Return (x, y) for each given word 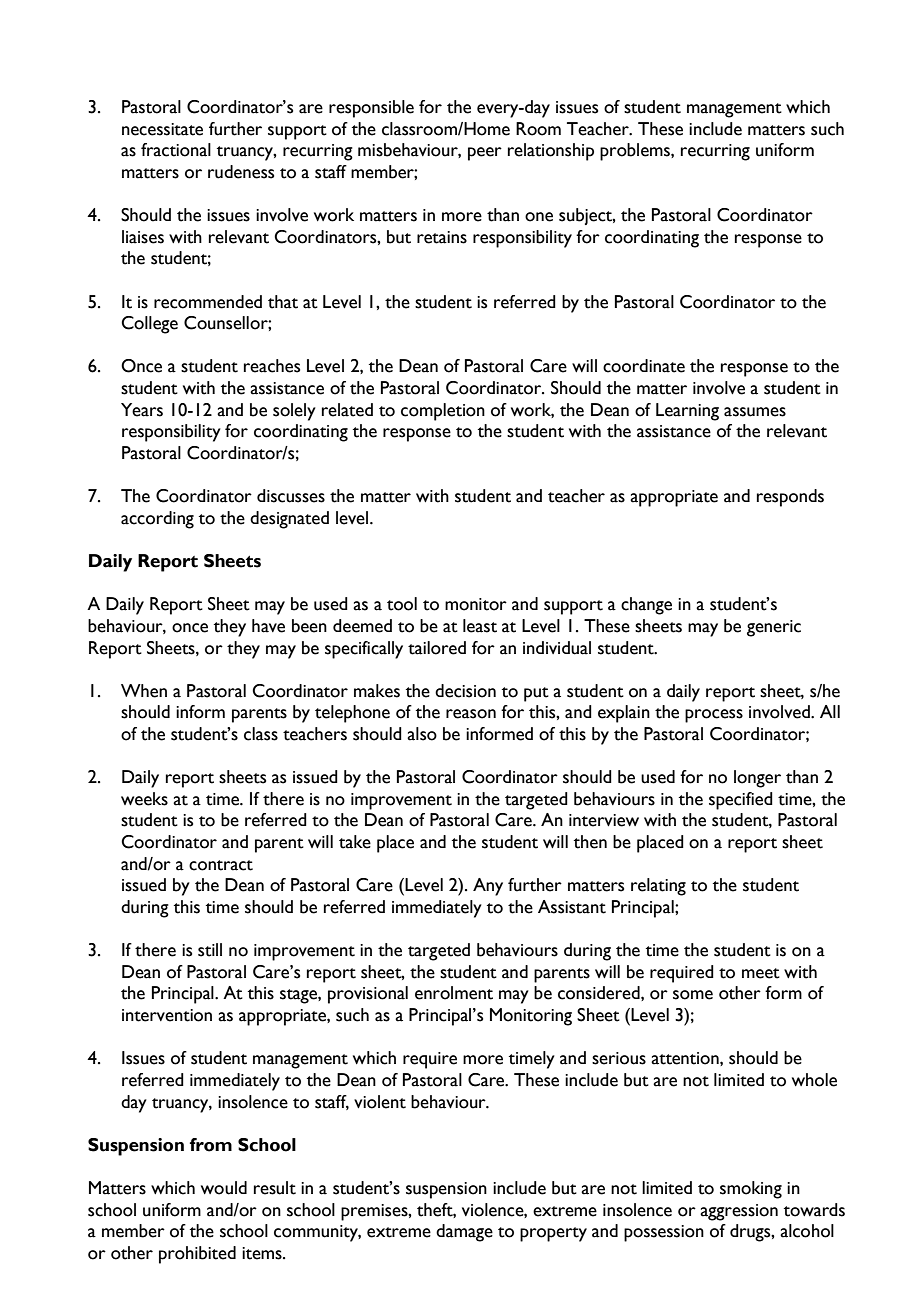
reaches (272, 366)
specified (741, 801)
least (480, 626)
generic (774, 628)
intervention (167, 1015)
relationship (551, 152)
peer (485, 154)
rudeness (241, 172)
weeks (144, 799)
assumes (755, 412)
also (422, 734)
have (268, 626)
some (693, 995)
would (224, 1188)
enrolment (454, 993)
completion (443, 412)
